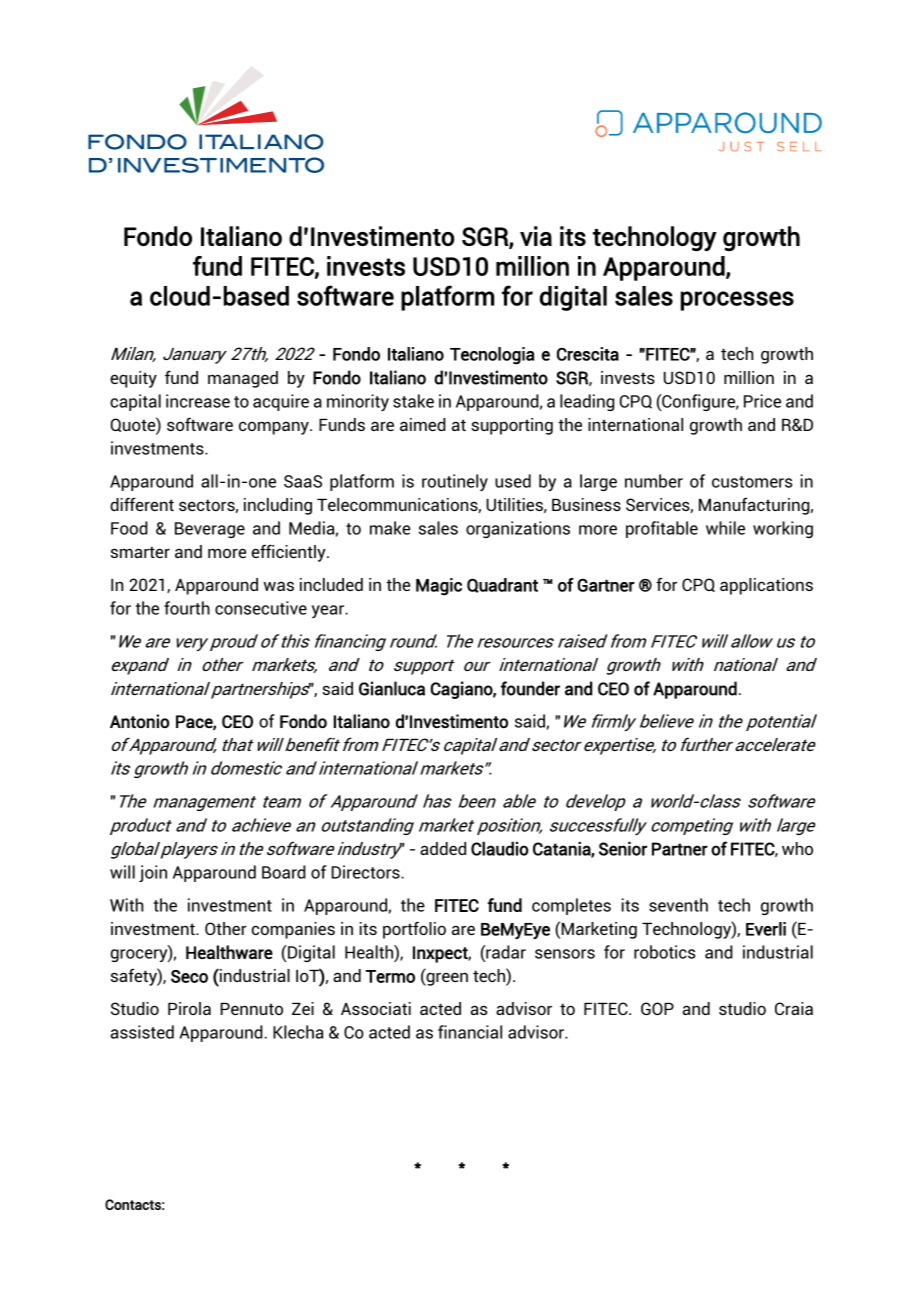 The width and height of the document is (924, 1308). Describe the element at coordinates (657, 1008) in the document. I see `GOP` at that location.
